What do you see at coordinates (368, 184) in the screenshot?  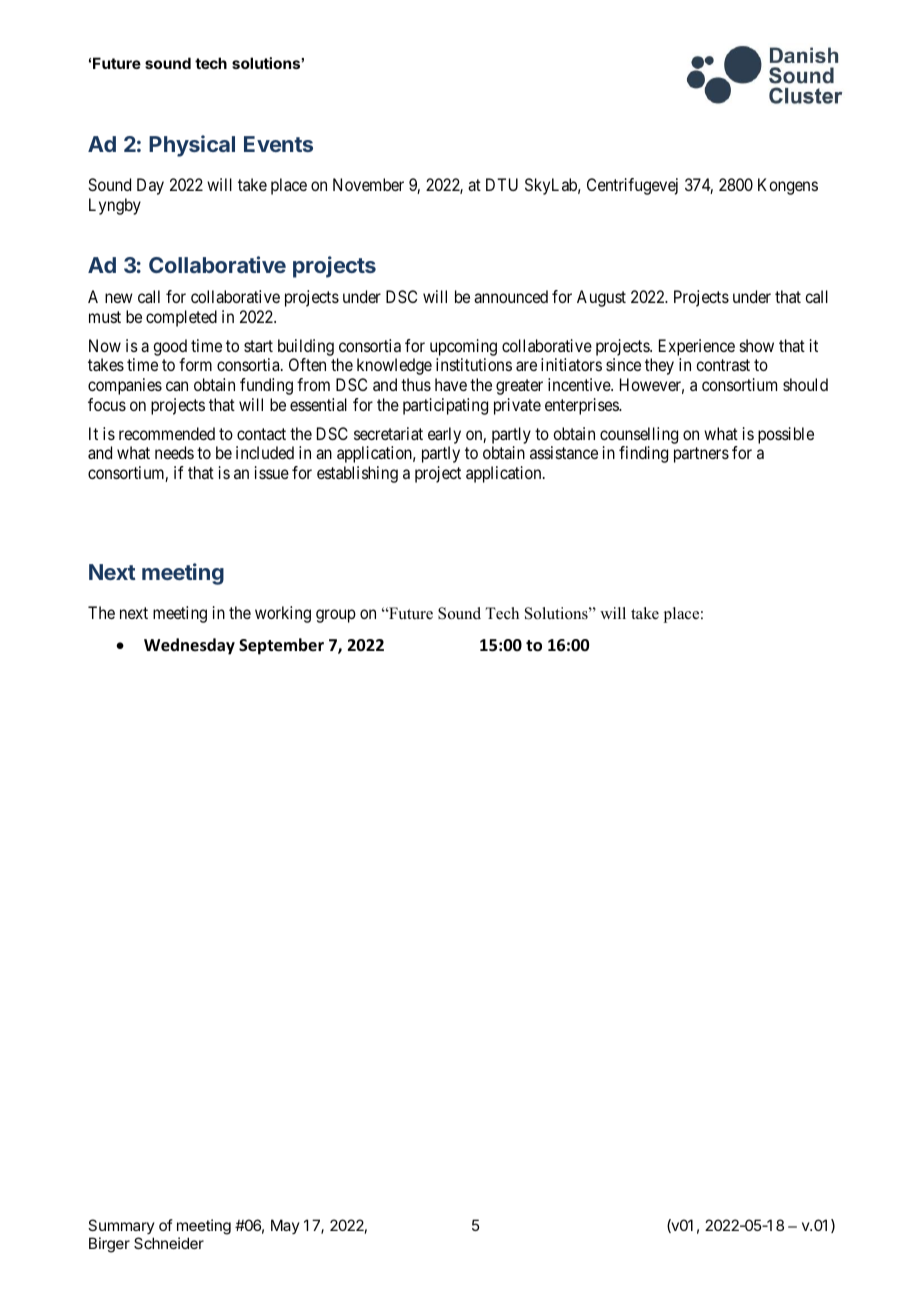 I see `November` at bounding box center [368, 184].
